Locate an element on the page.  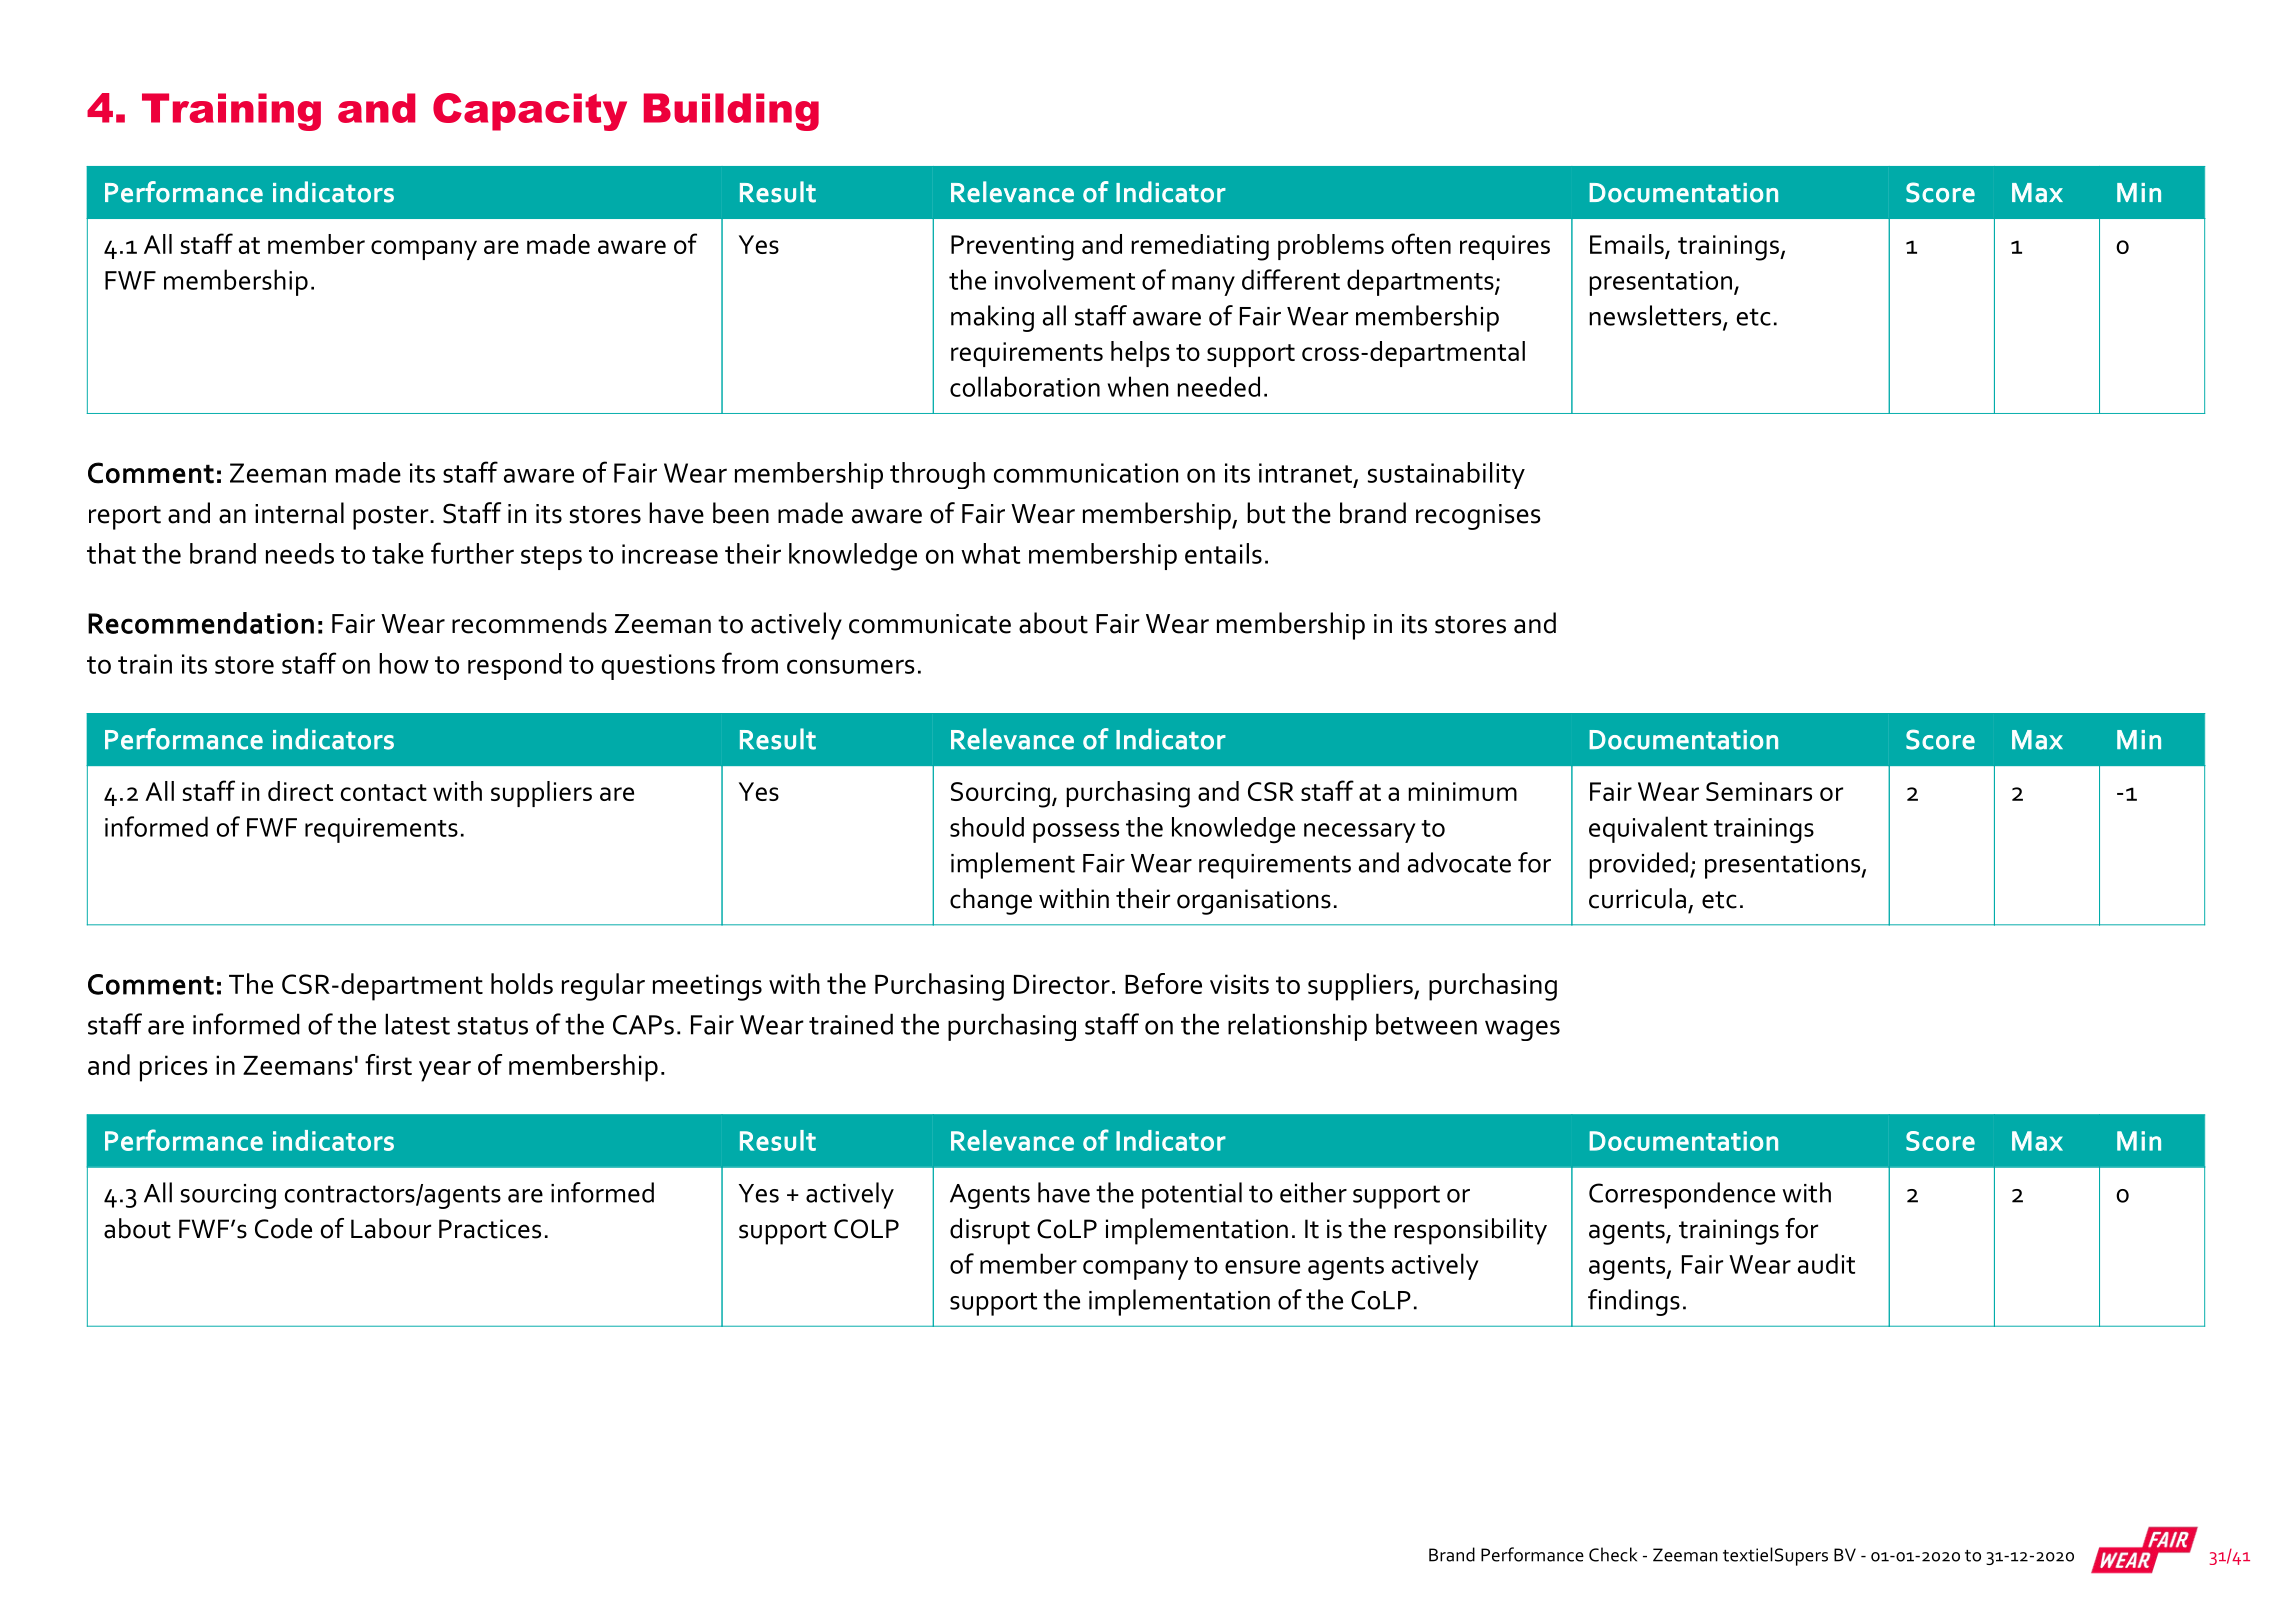
Preventing is located at coordinates (1012, 248).
